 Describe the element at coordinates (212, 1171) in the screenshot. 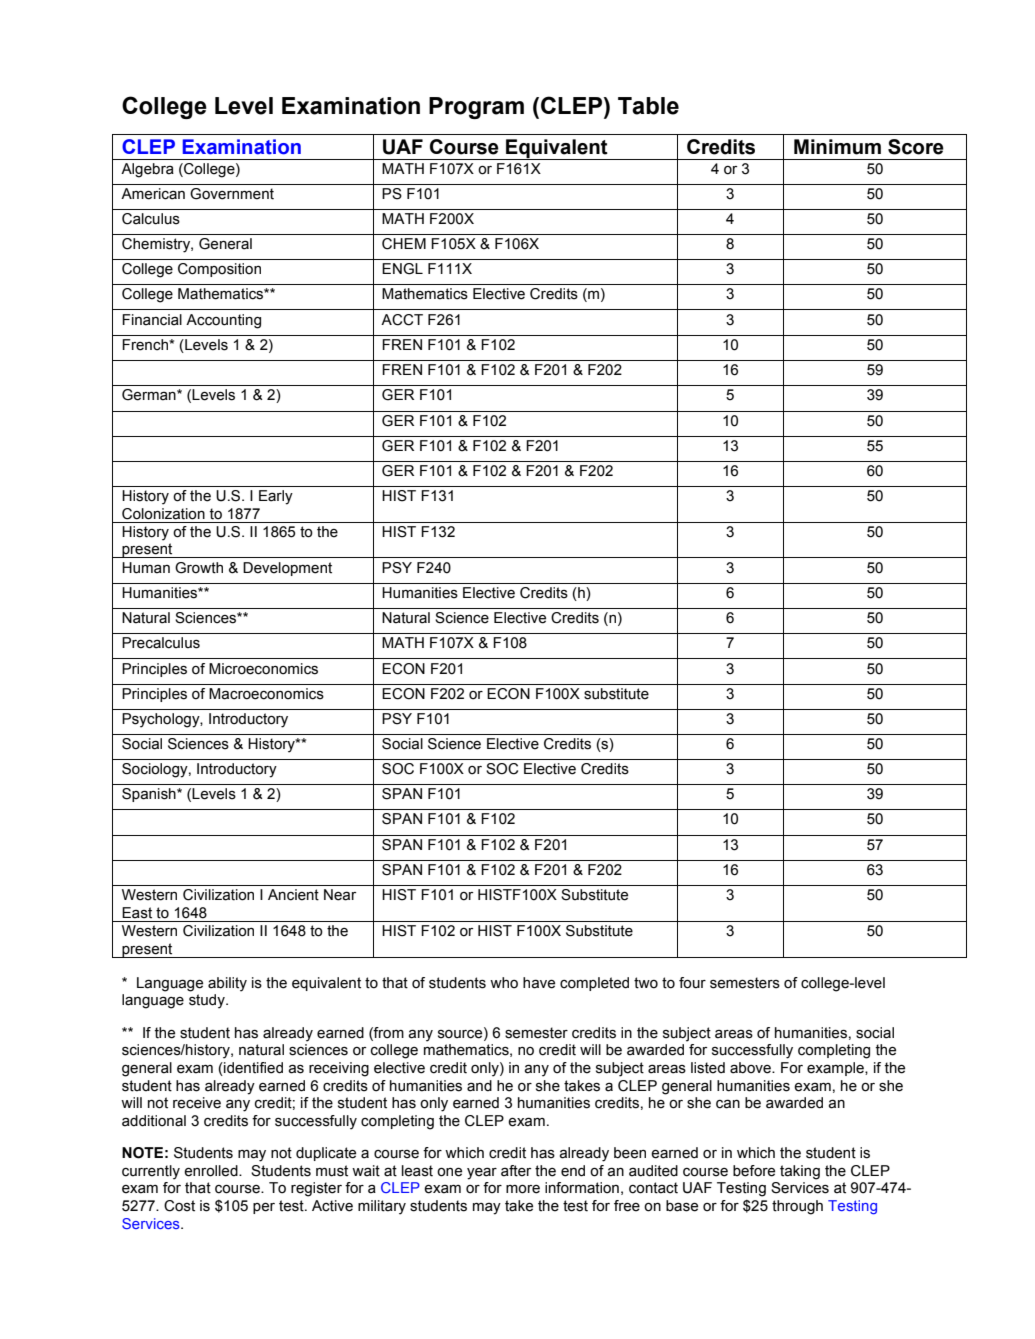

I see `enrolled` at that location.
